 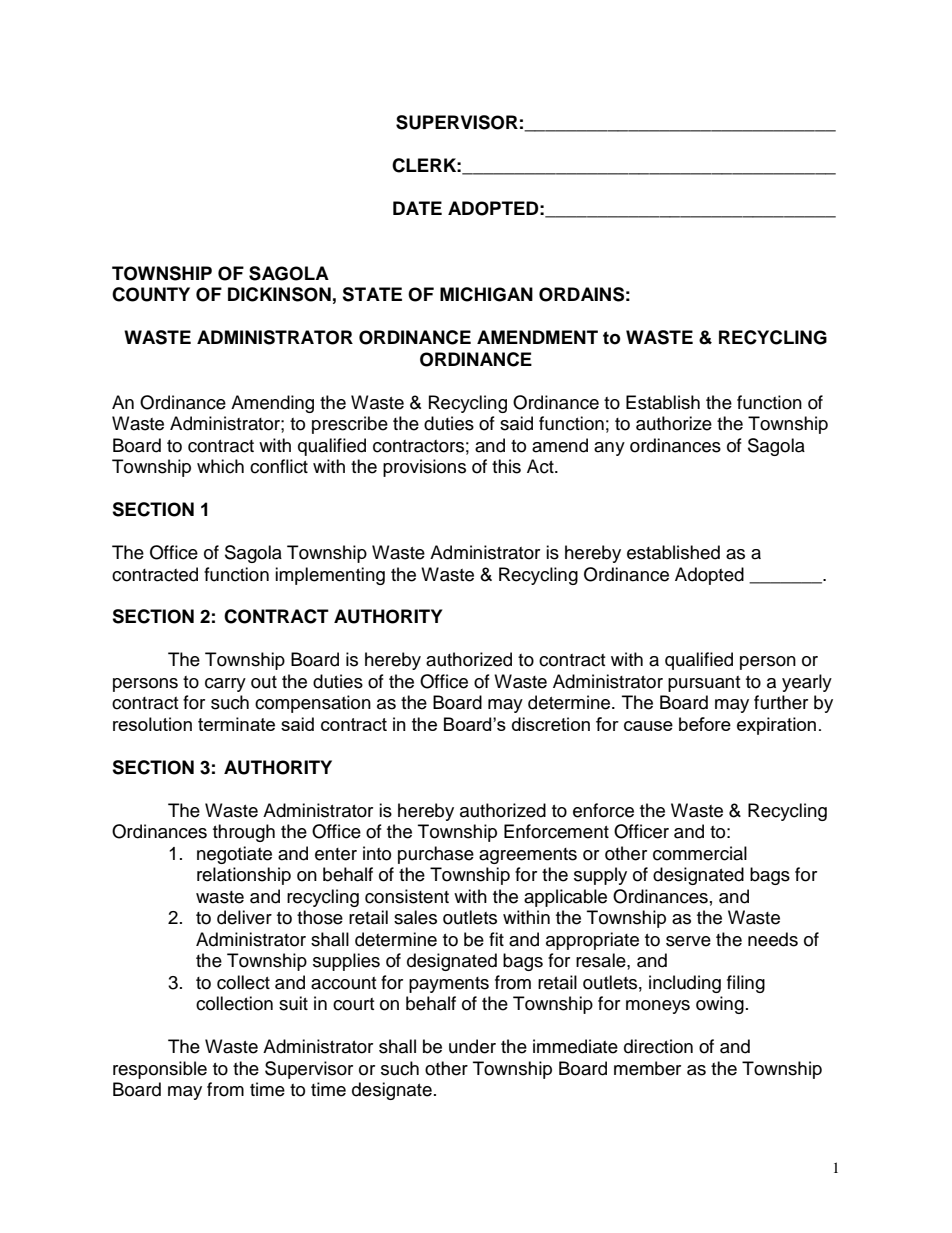 I want to click on pursuant, so click(x=704, y=684).
